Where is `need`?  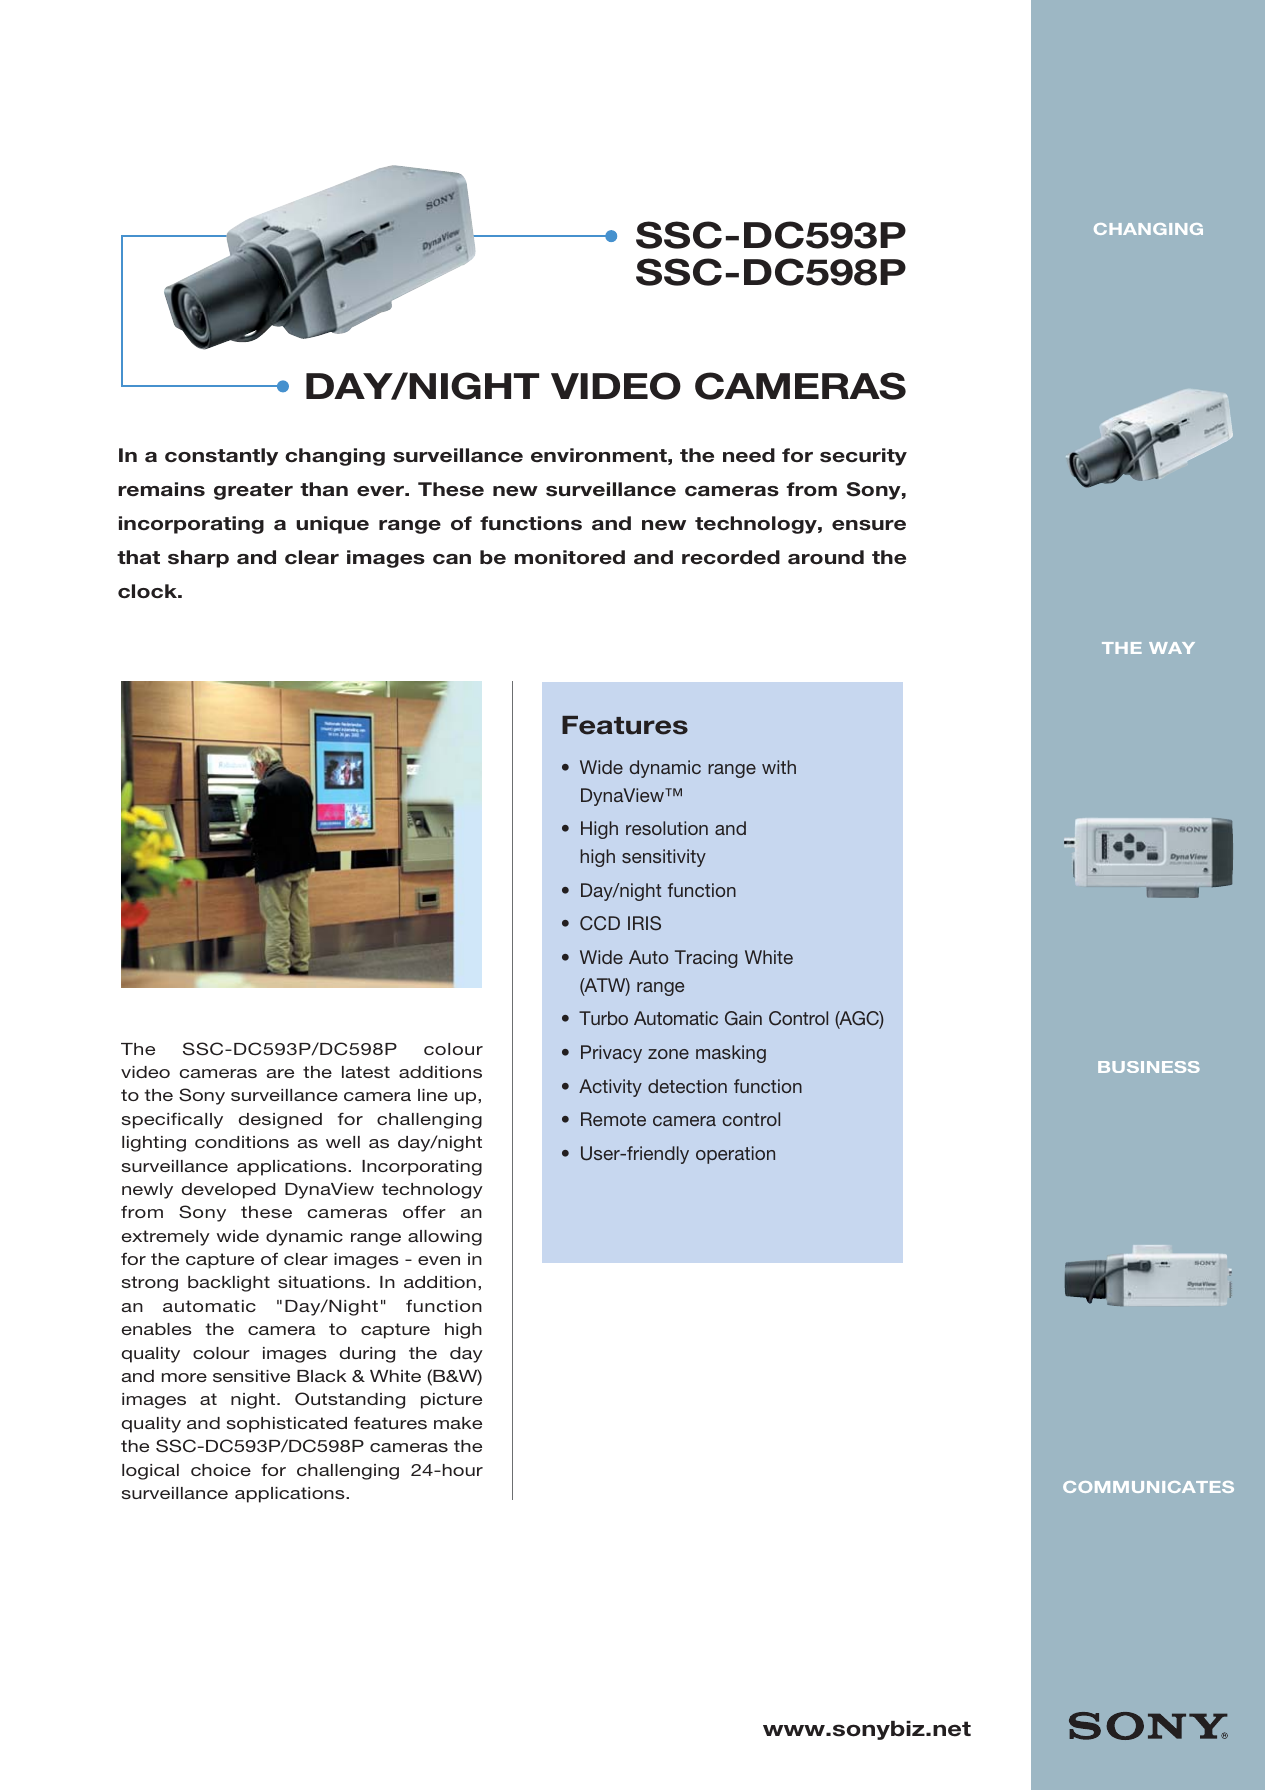 need is located at coordinates (749, 455).
